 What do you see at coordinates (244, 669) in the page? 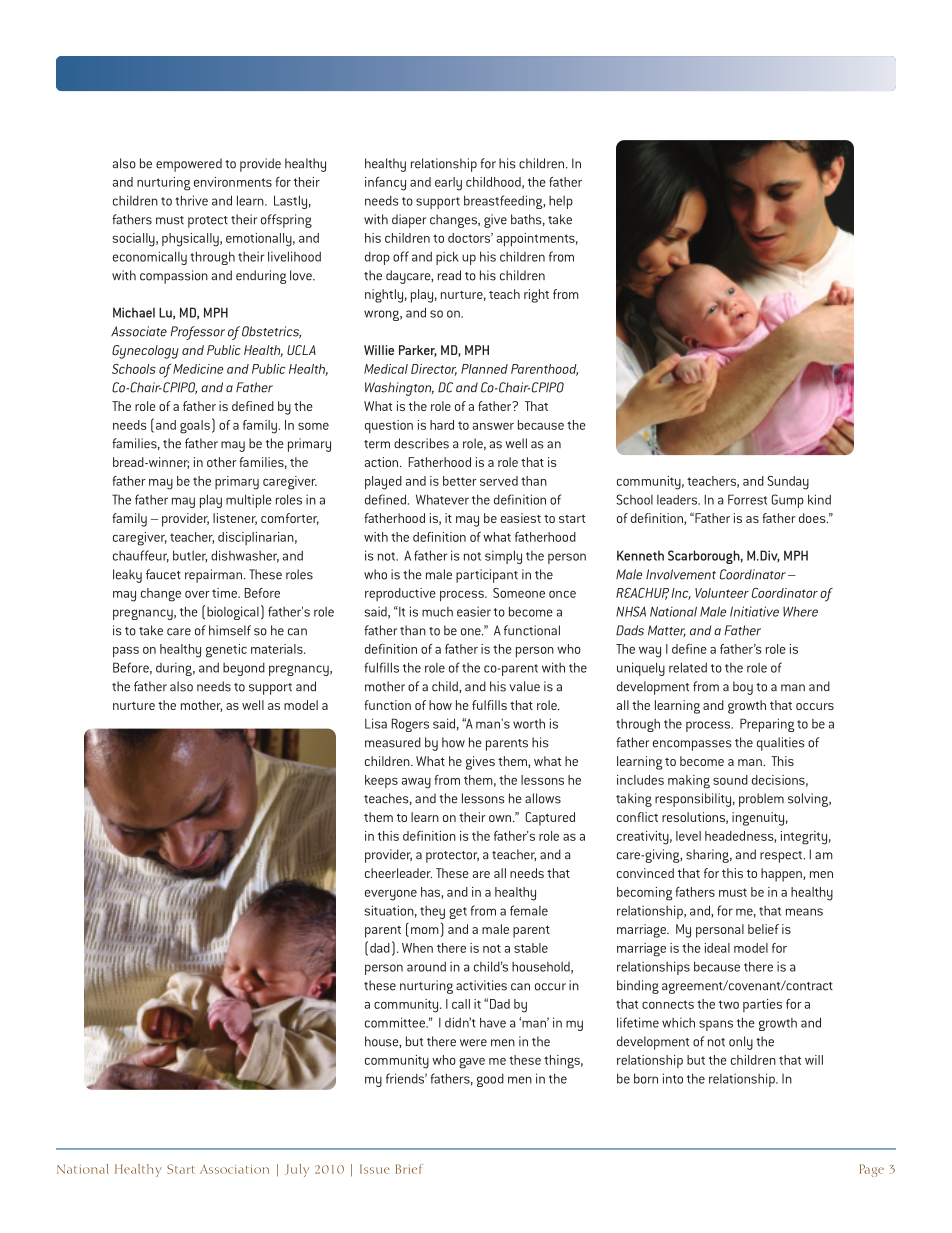
I see `beyond` at bounding box center [244, 669].
